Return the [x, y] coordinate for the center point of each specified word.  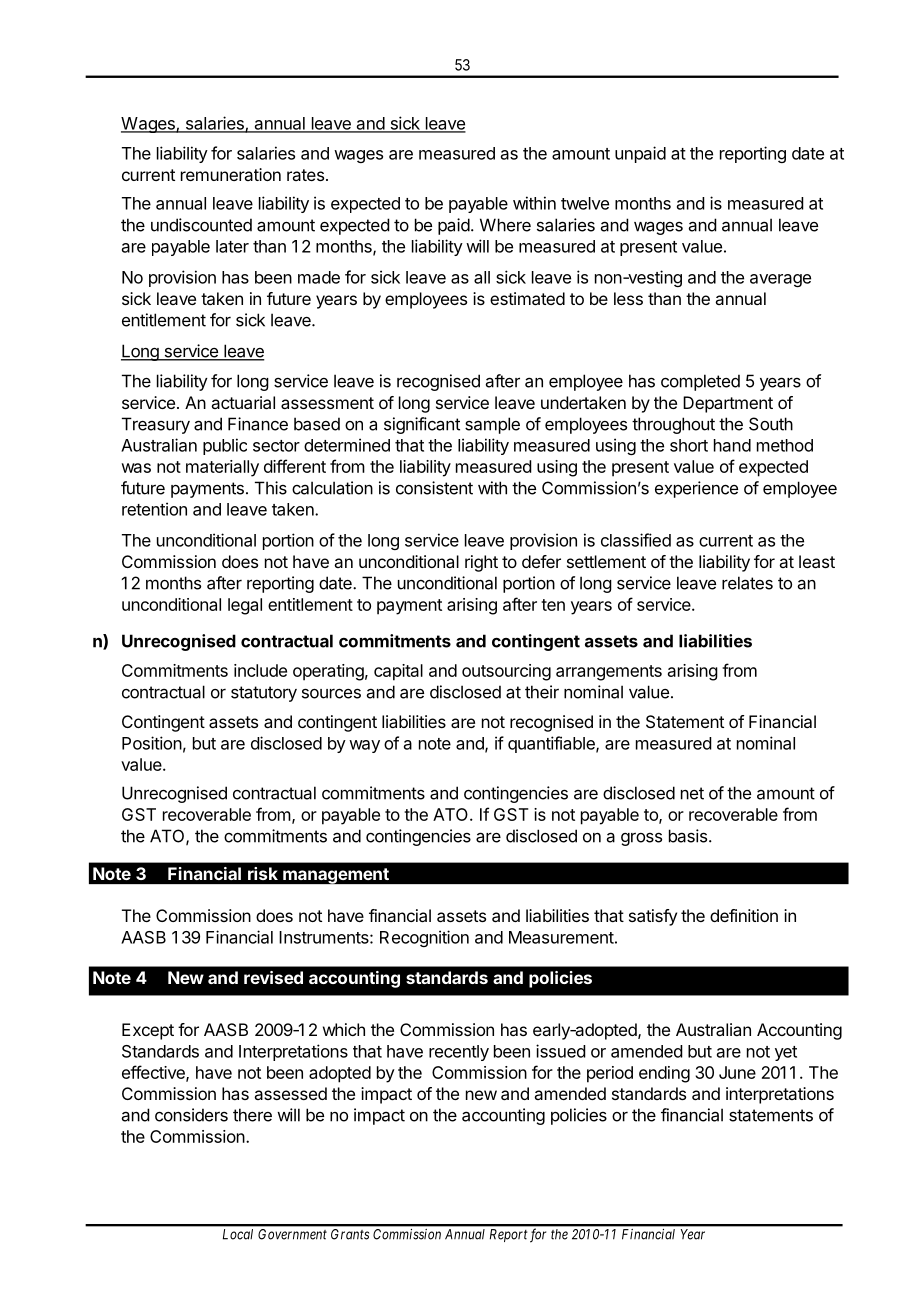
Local [238, 1234]
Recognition [424, 938]
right [481, 563]
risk [263, 873]
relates [747, 583]
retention [154, 509]
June [737, 1072]
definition [744, 915]
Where [505, 225]
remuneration [231, 174]
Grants [350, 1234]
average [780, 280]
